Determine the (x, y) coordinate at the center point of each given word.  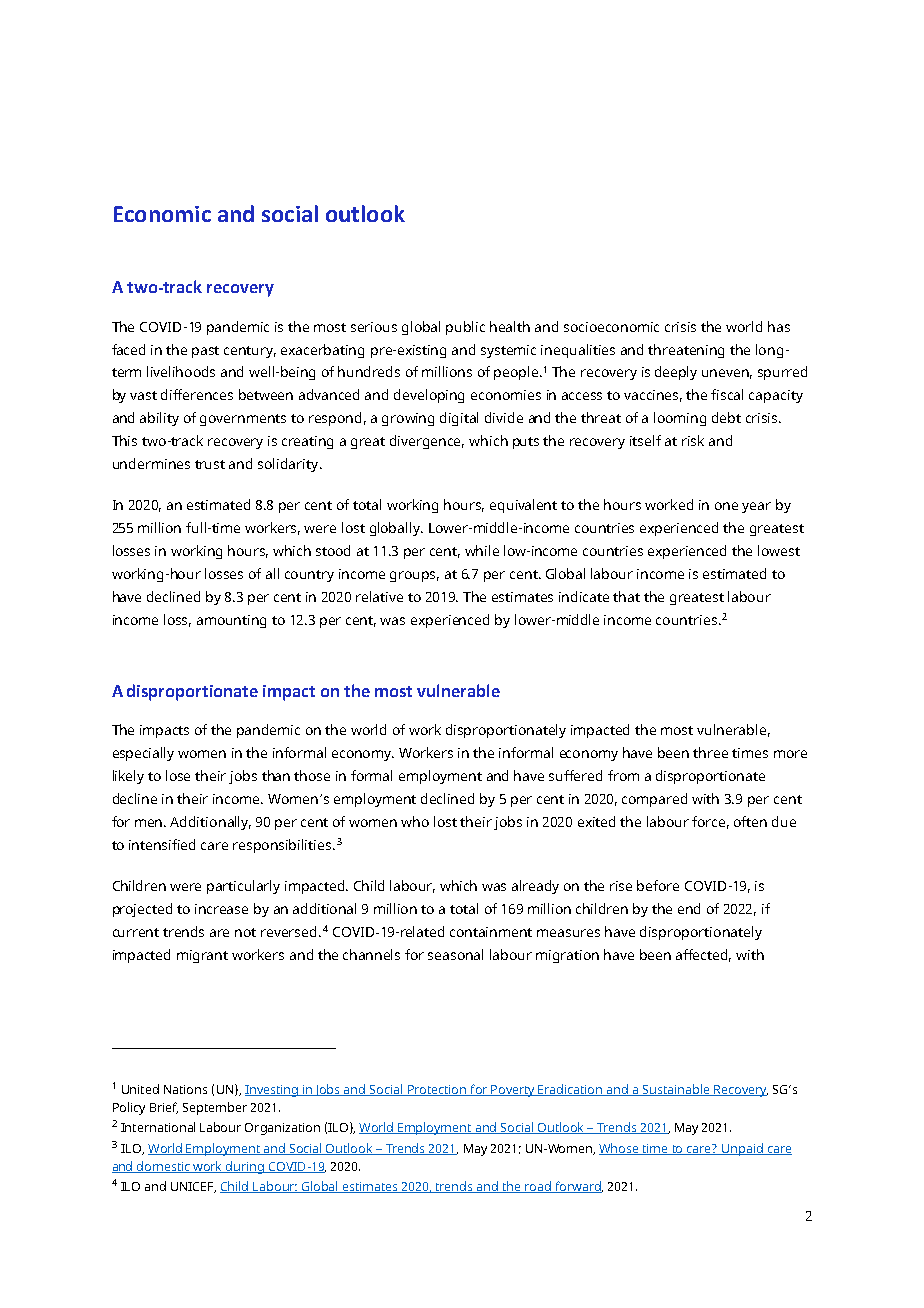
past (205, 352)
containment (491, 932)
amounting (231, 621)
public (465, 328)
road (538, 1187)
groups (414, 576)
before (658, 885)
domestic (164, 1167)
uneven (727, 374)
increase (221, 909)
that (626, 596)
